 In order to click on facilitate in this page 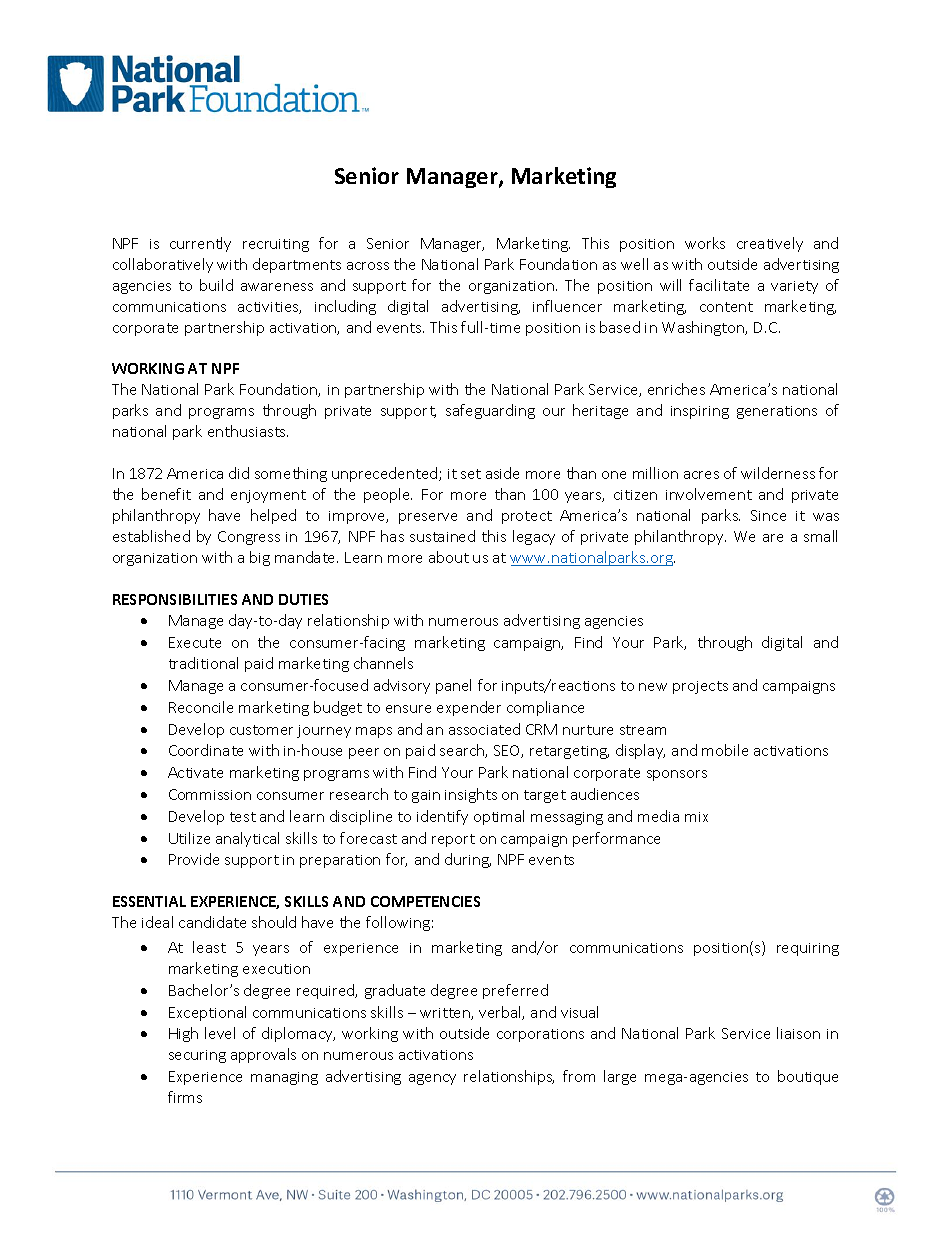, I will do `click(719, 285)`.
